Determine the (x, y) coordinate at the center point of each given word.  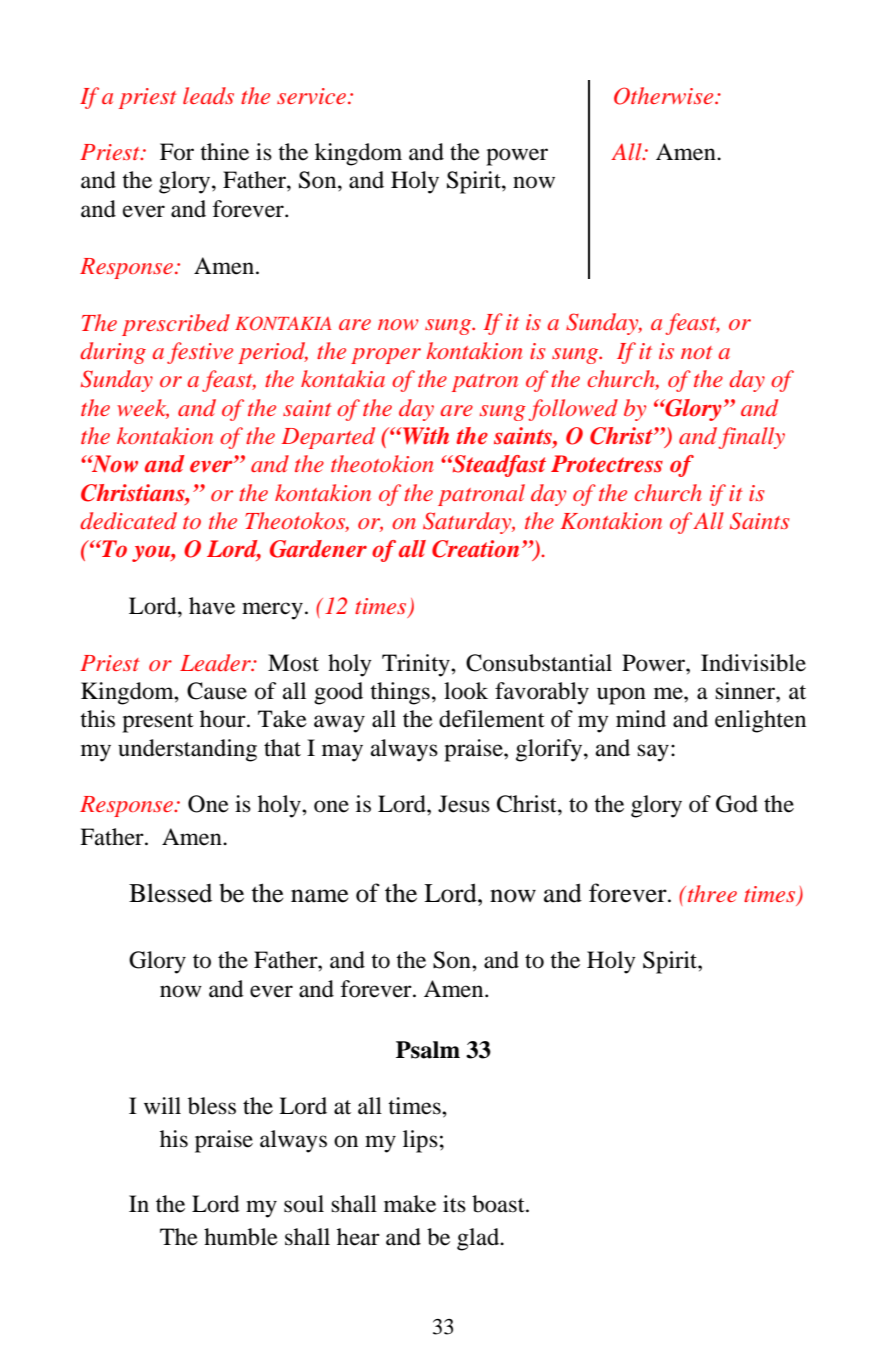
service (313, 96)
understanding (187, 750)
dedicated (128, 521)
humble (241, 1237)
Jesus (464, 804)
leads (208, 96)
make (410, 1204)
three (711, 893)
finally (751, 438)
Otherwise (665, 96)
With (425, 435)
